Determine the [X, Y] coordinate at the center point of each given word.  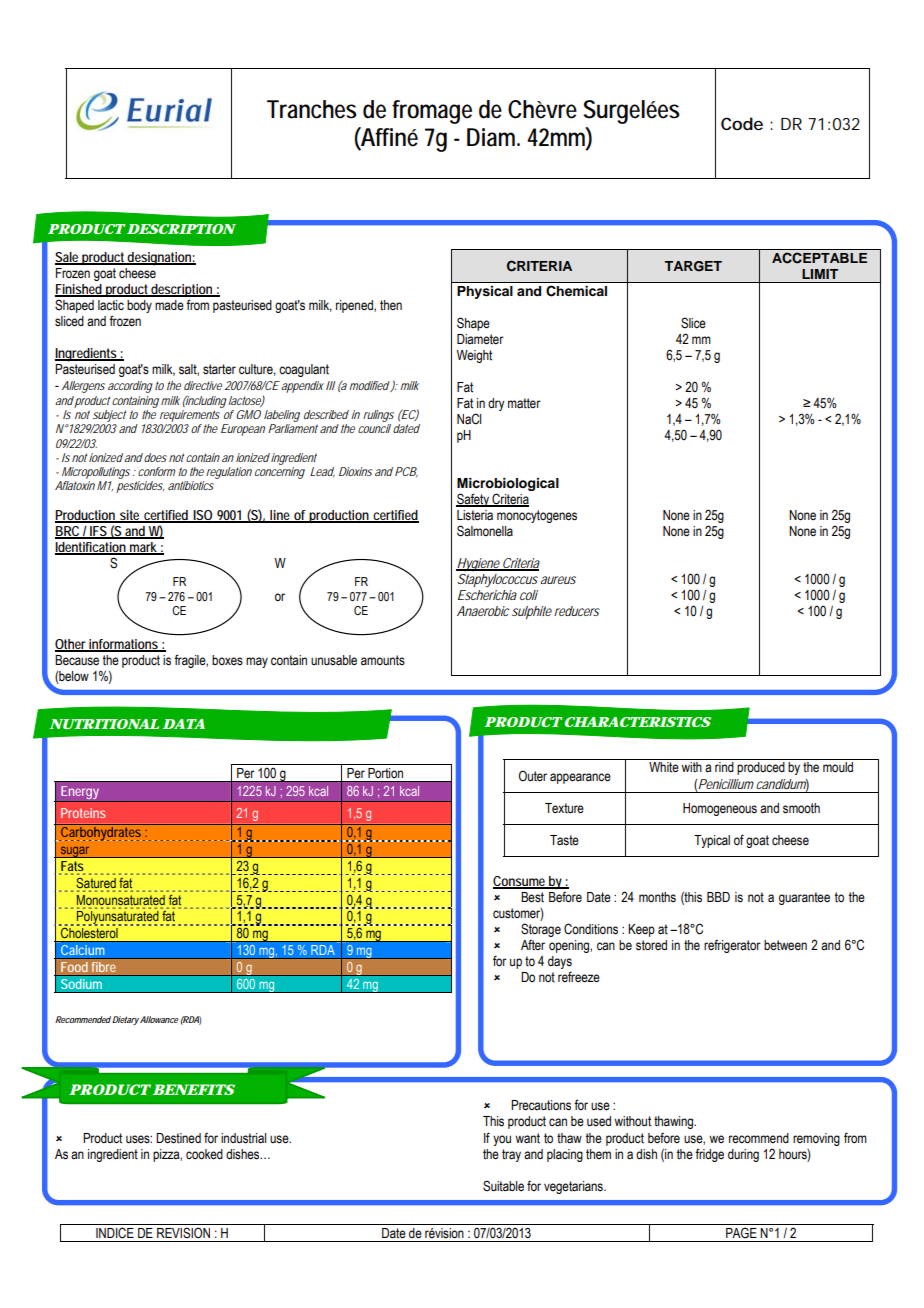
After [533, 945]
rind [724, 767]
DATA [184, 724]
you [502, 1140]
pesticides [139, 487]
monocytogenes [537, 516]
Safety [473, 500]
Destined [178, 1138]
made [169, 305]
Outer [533, 776]
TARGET [693, 266]
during [743, 1155]
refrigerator [732, 946]
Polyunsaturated [119, 918]
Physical [485, 292]
